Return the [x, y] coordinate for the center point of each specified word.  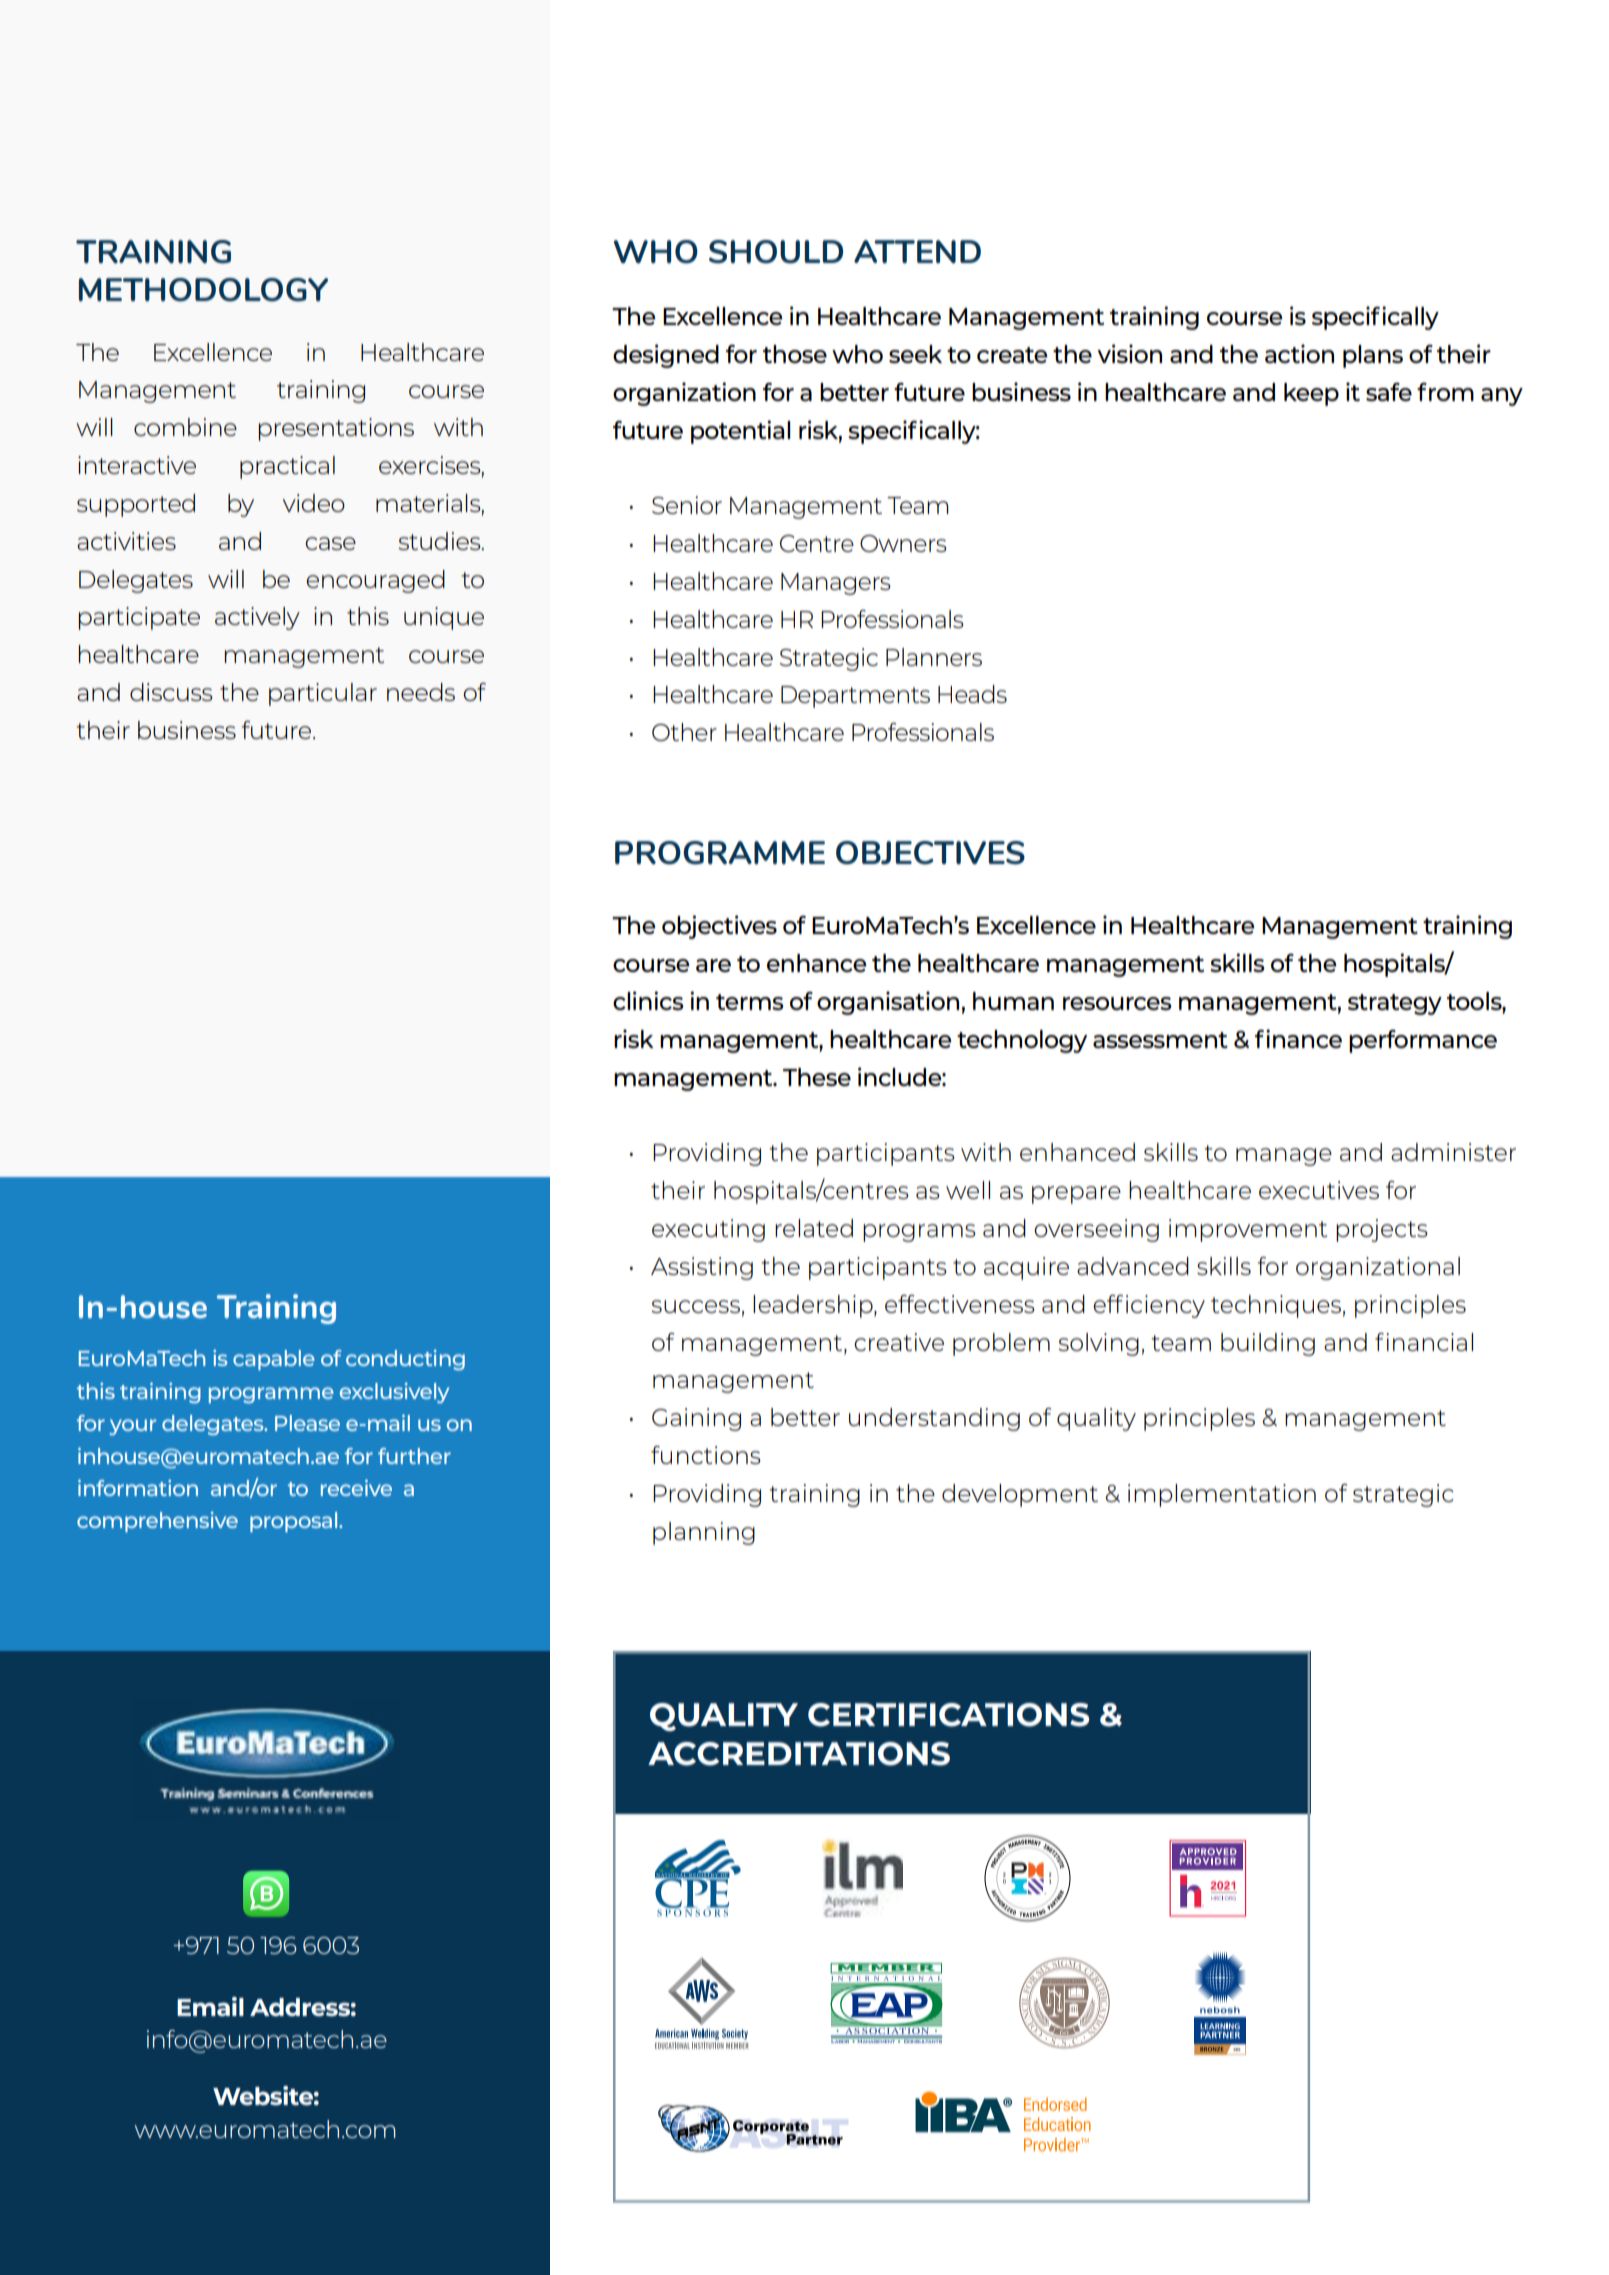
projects [1382, 1230]
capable [274, 1360]
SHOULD [776, 252]
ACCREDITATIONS [799, 1754]
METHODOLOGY [203, 290]
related [814, 1228]
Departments [855, 697]
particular [323, 694]
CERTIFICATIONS [948, 1715]
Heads [972, 694]
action [1299, 353]
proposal [295, 1522]
